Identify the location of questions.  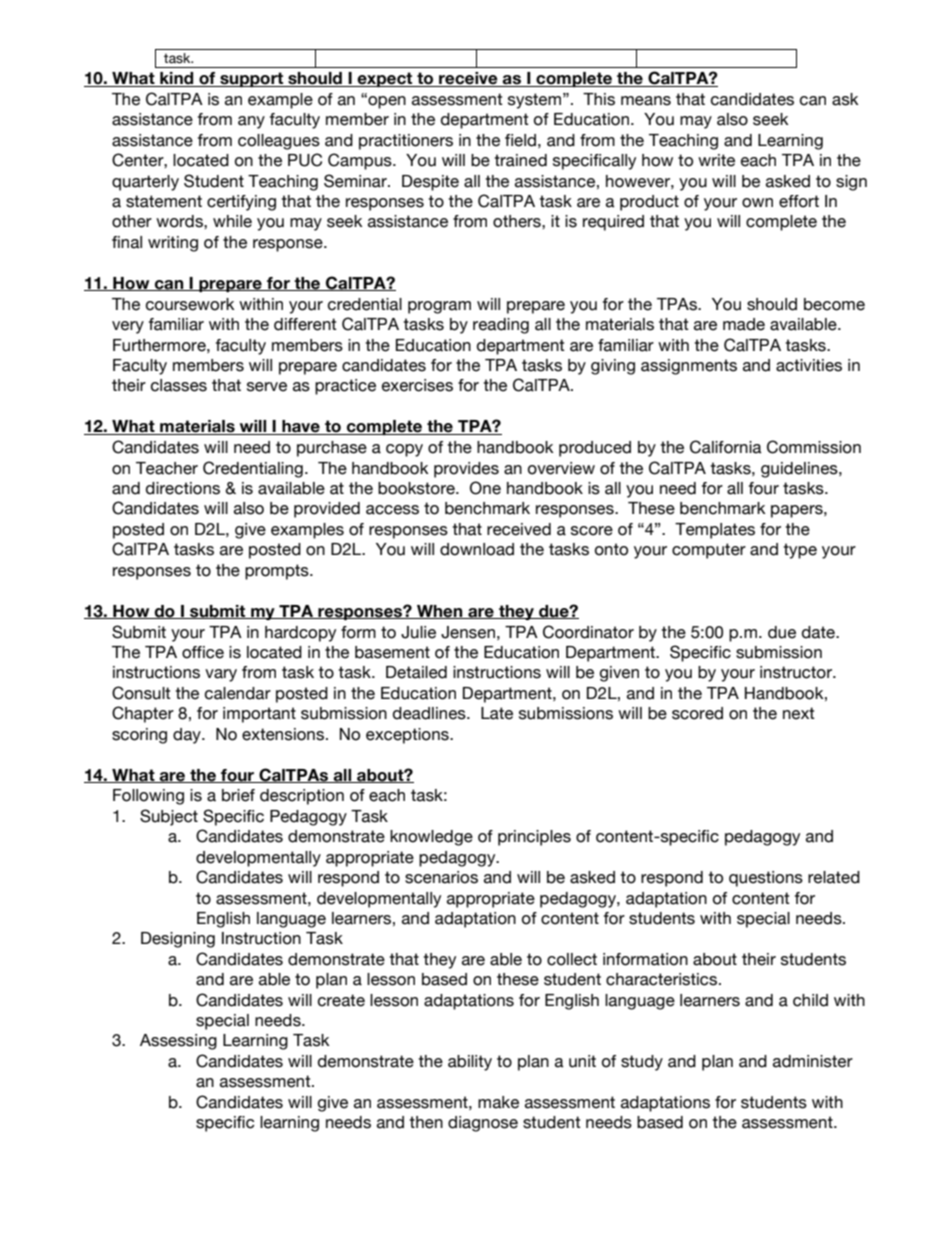
(766, 879).
